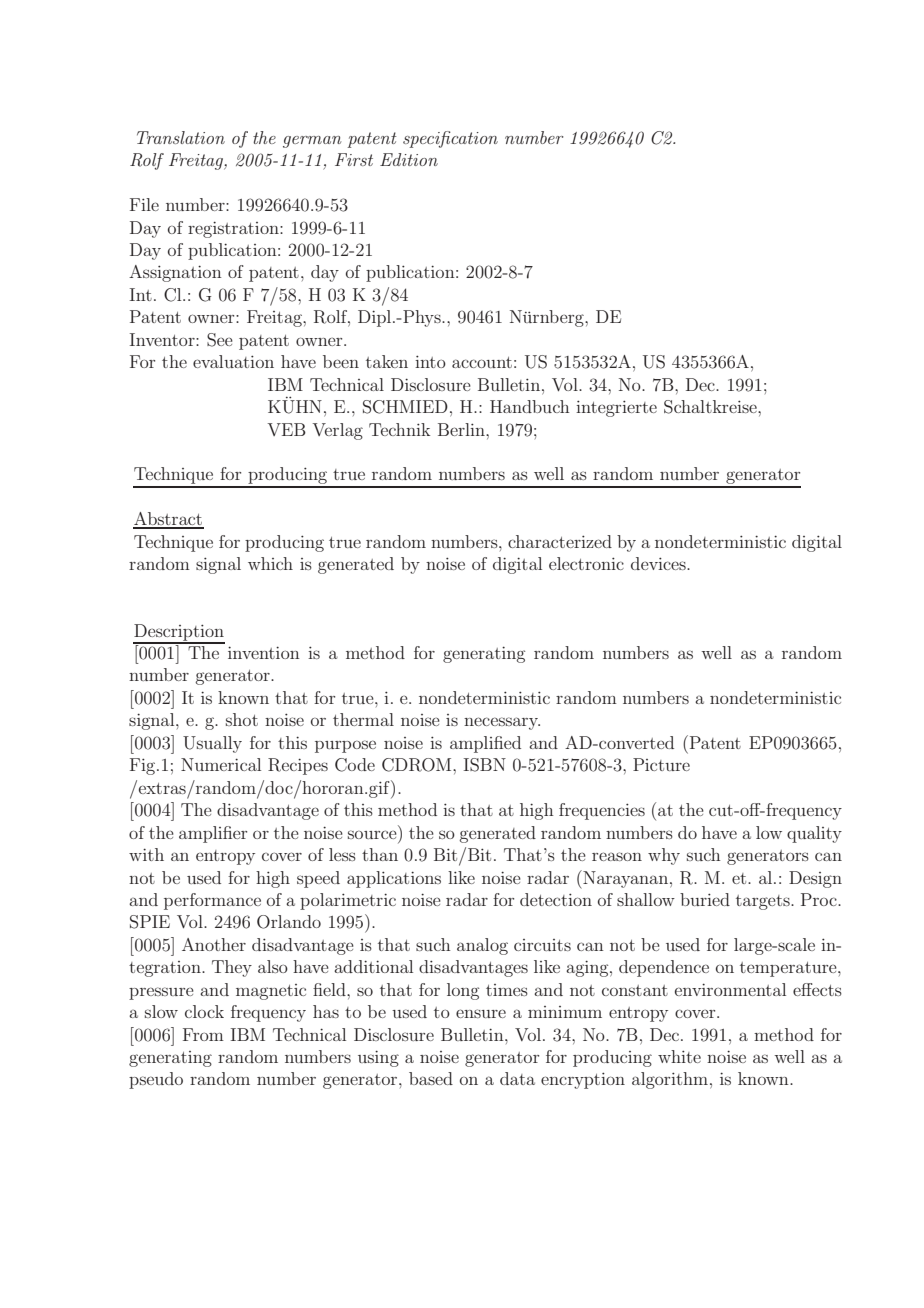 This screenshot has height=1308, width=924. I want to click on account, so click(482, 362).
